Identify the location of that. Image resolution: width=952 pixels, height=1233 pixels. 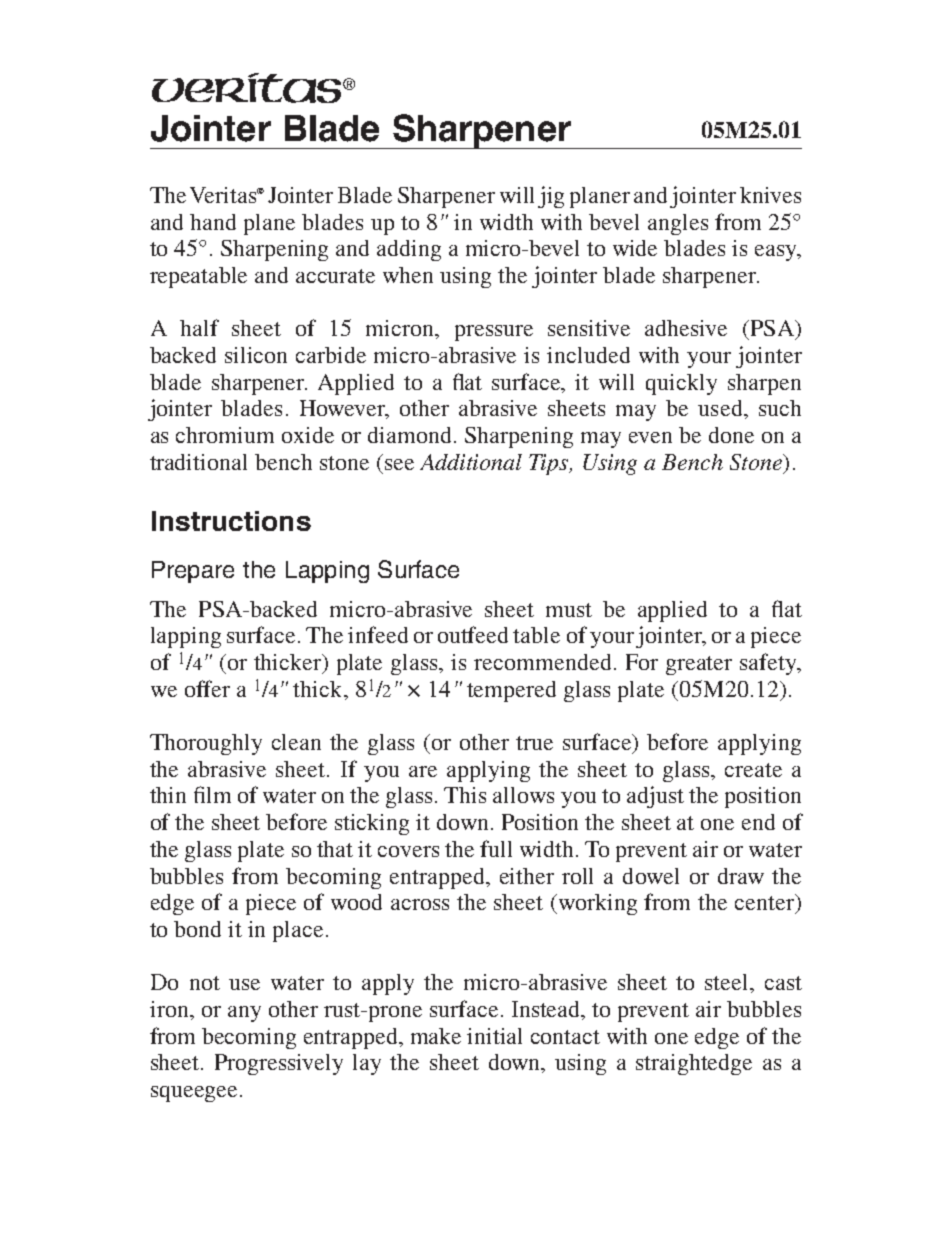
(335, 849).
